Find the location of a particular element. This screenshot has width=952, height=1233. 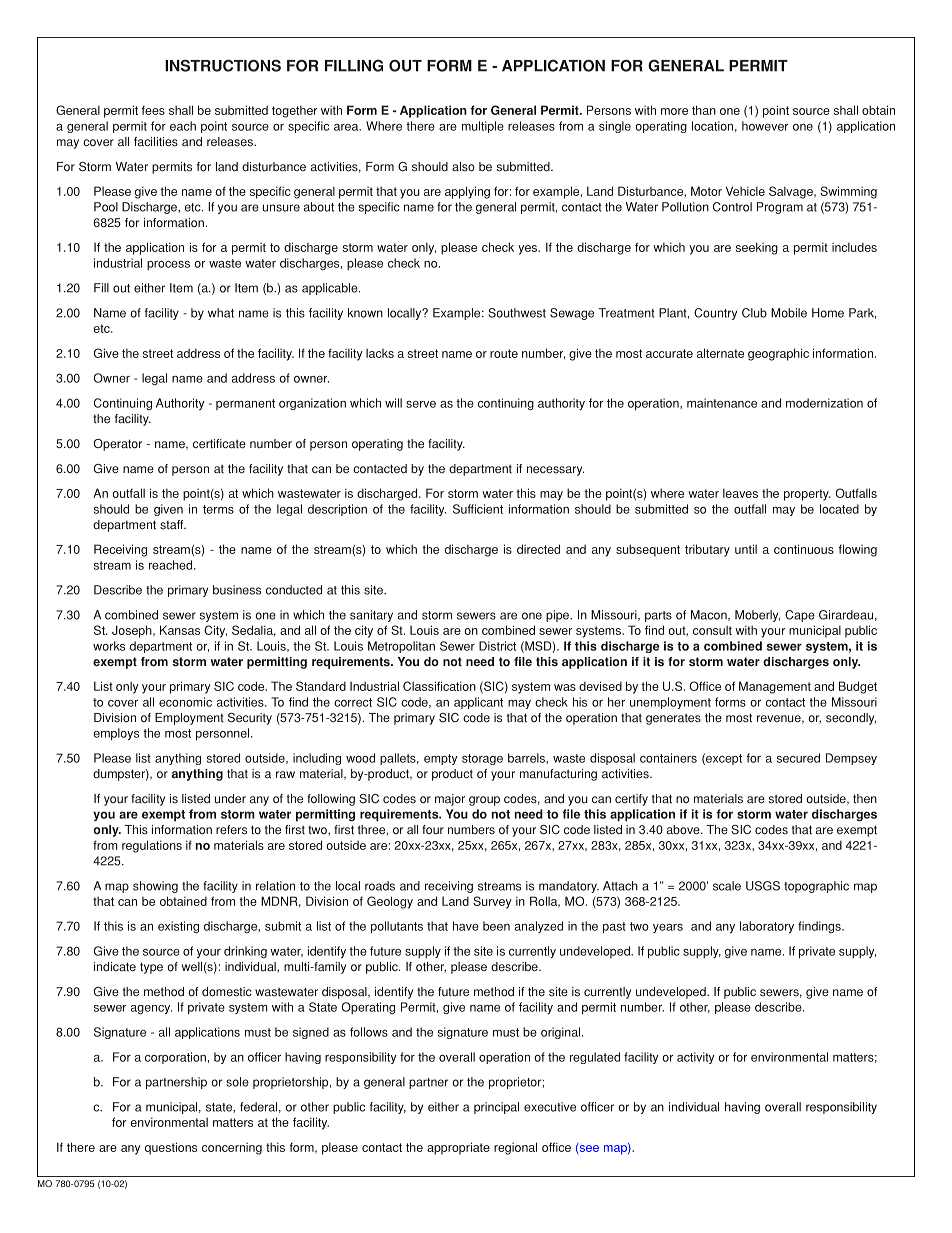

however is located at coordinates (765, 126).
